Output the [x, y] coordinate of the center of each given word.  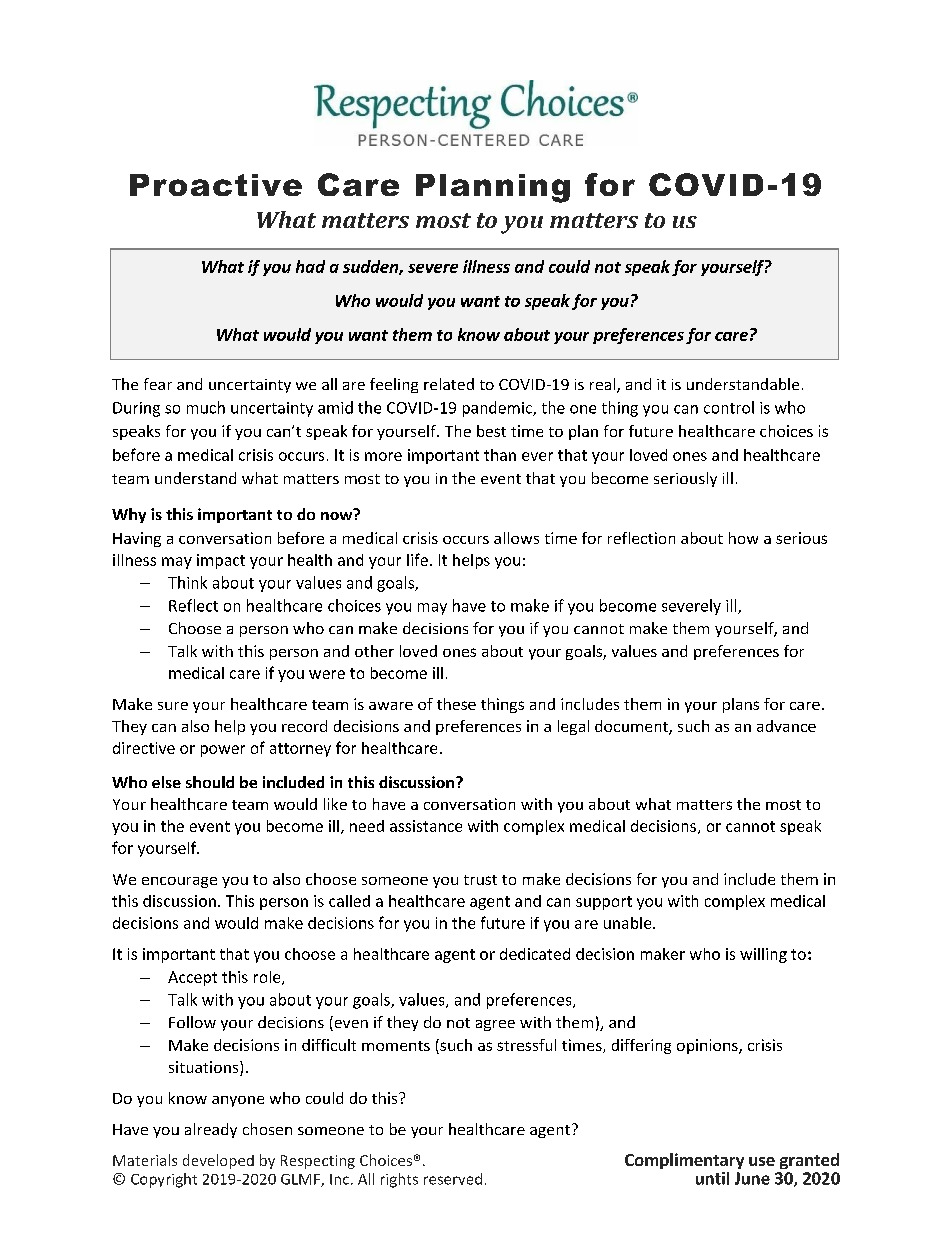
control [729, 407]
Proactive [216, 185]
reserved [453, 1179]
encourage [179, 882]
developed [218, 1161]
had [310, 266]
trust [480, 880]
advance [786, 726]
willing [763, 955]
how [743, 538]
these [456, 704]
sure [173, 706]
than [500, 455]
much [206, 407]
